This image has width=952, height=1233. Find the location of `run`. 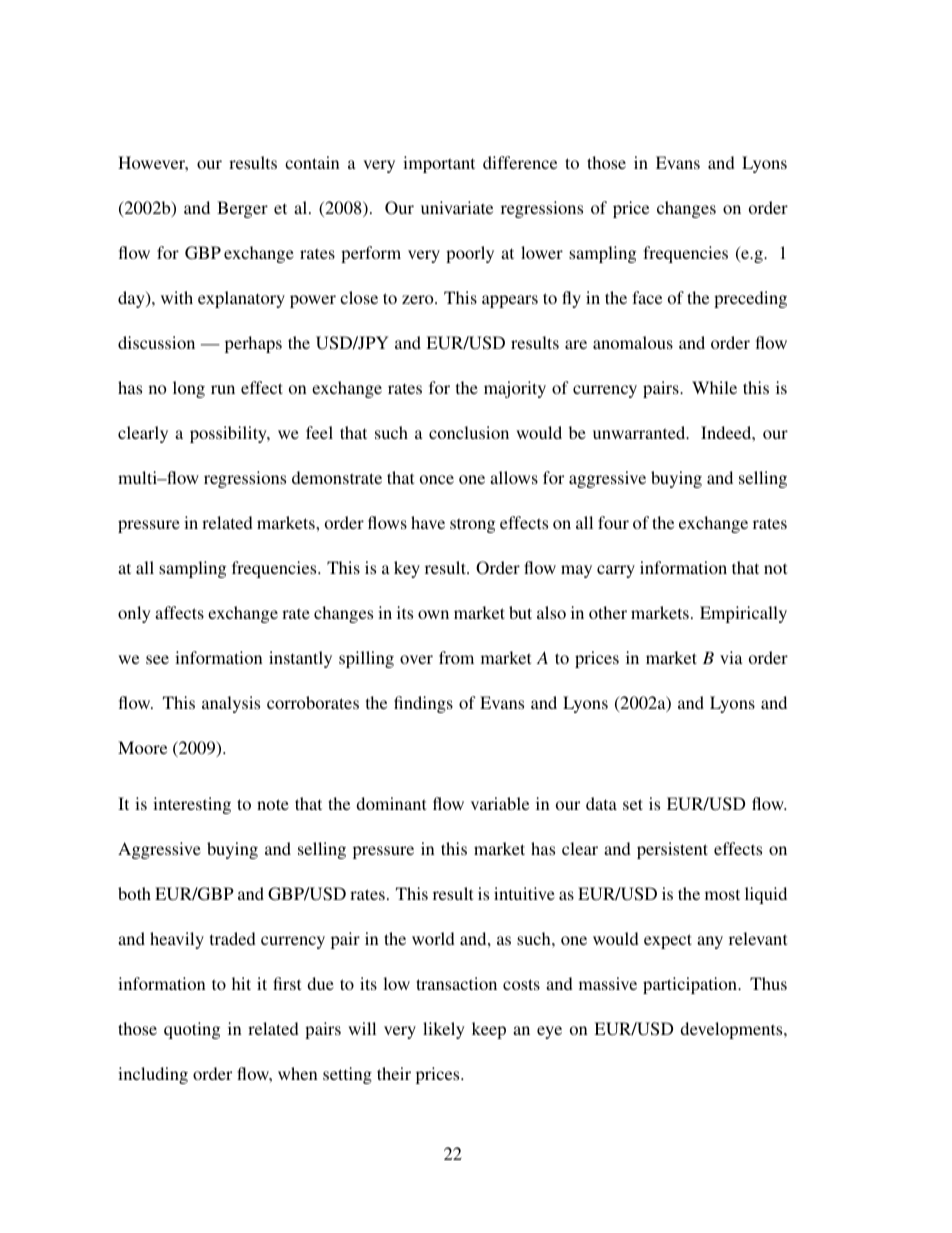

run is located at coordinates (223, 389).
